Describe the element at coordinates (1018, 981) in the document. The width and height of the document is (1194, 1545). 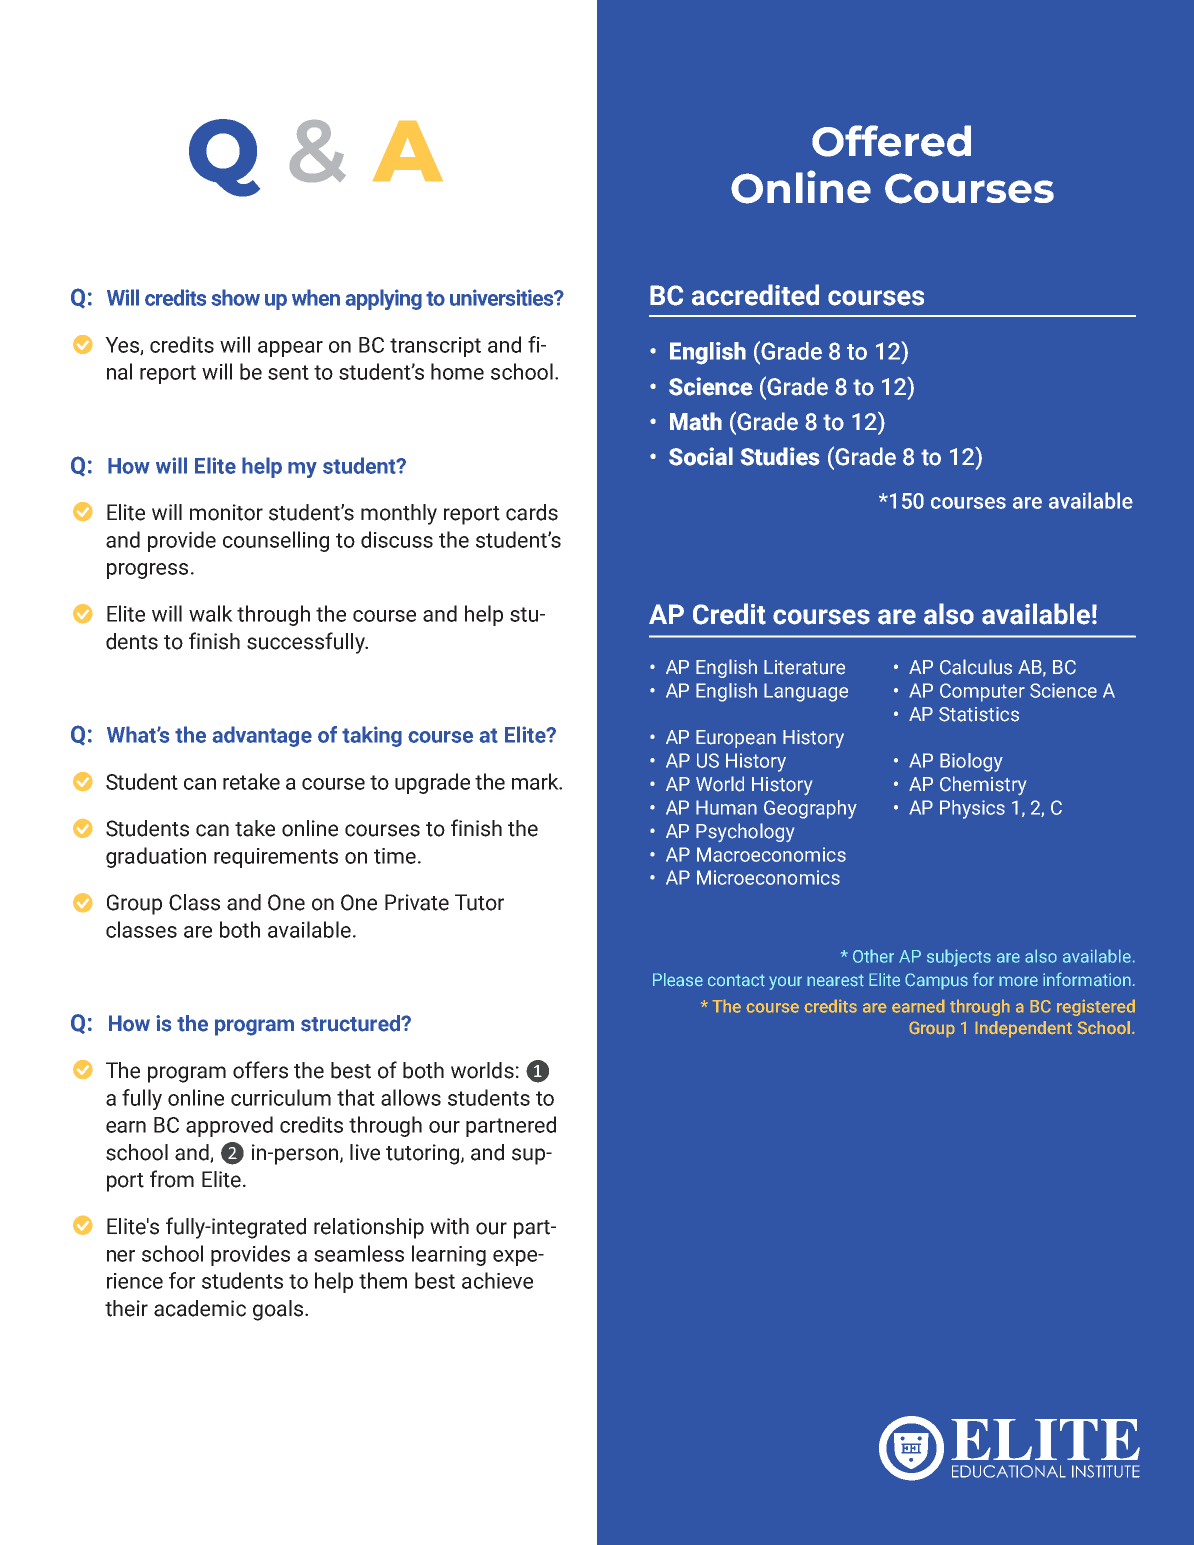
I see `more` at that location.
